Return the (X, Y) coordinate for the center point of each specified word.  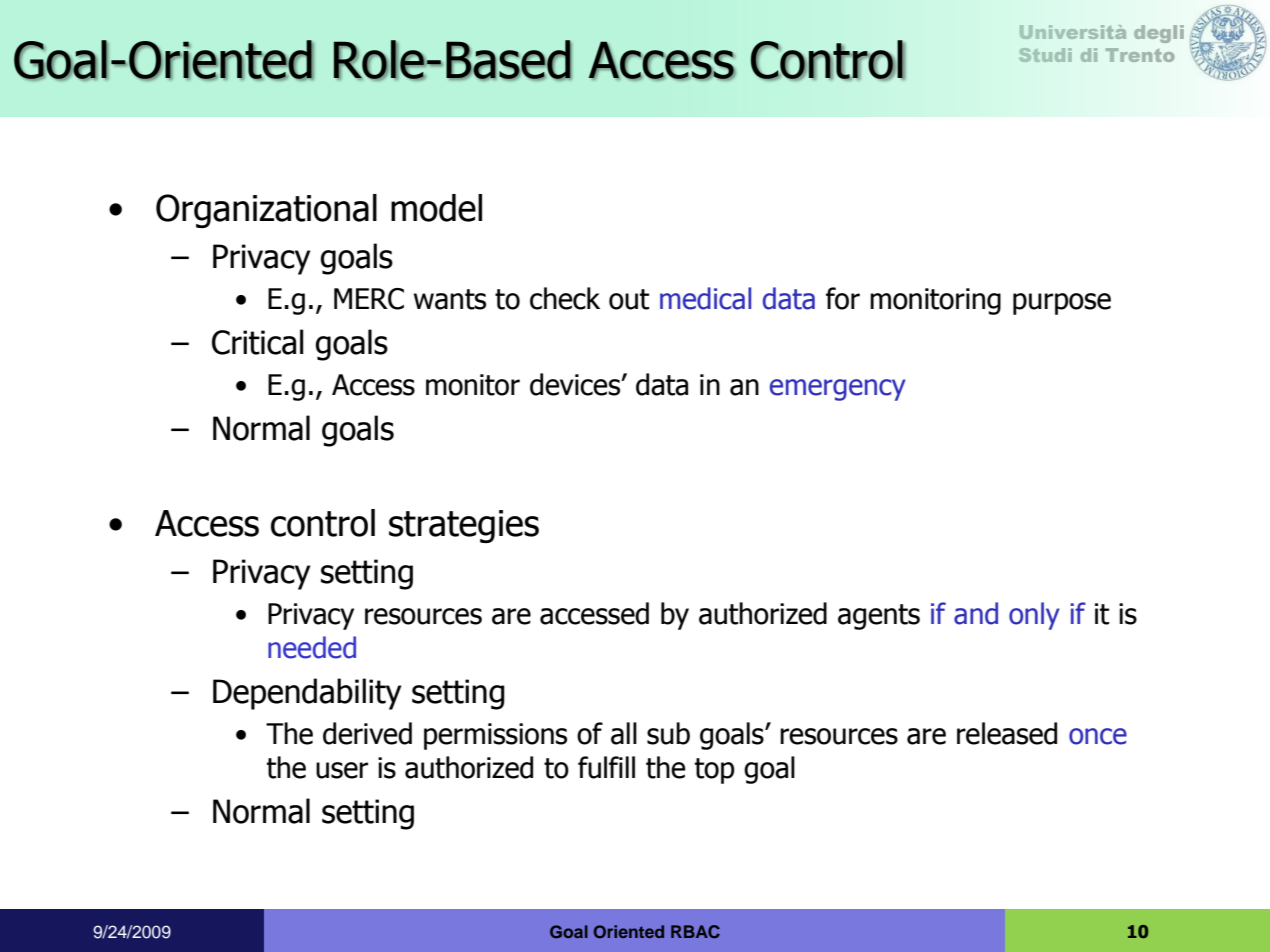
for (843, 298)
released (1007, 733)
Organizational (266, 211)
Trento (1140, 55)
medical (705, 298)
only (1034, 616)
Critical (258, 342)
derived (367, 733)
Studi (1045, 55)
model (436, 208)
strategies (464, 526)
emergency (838, 390)
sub (668, 733)
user (342, 770)
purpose (1062, 304)
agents (879, 617)
